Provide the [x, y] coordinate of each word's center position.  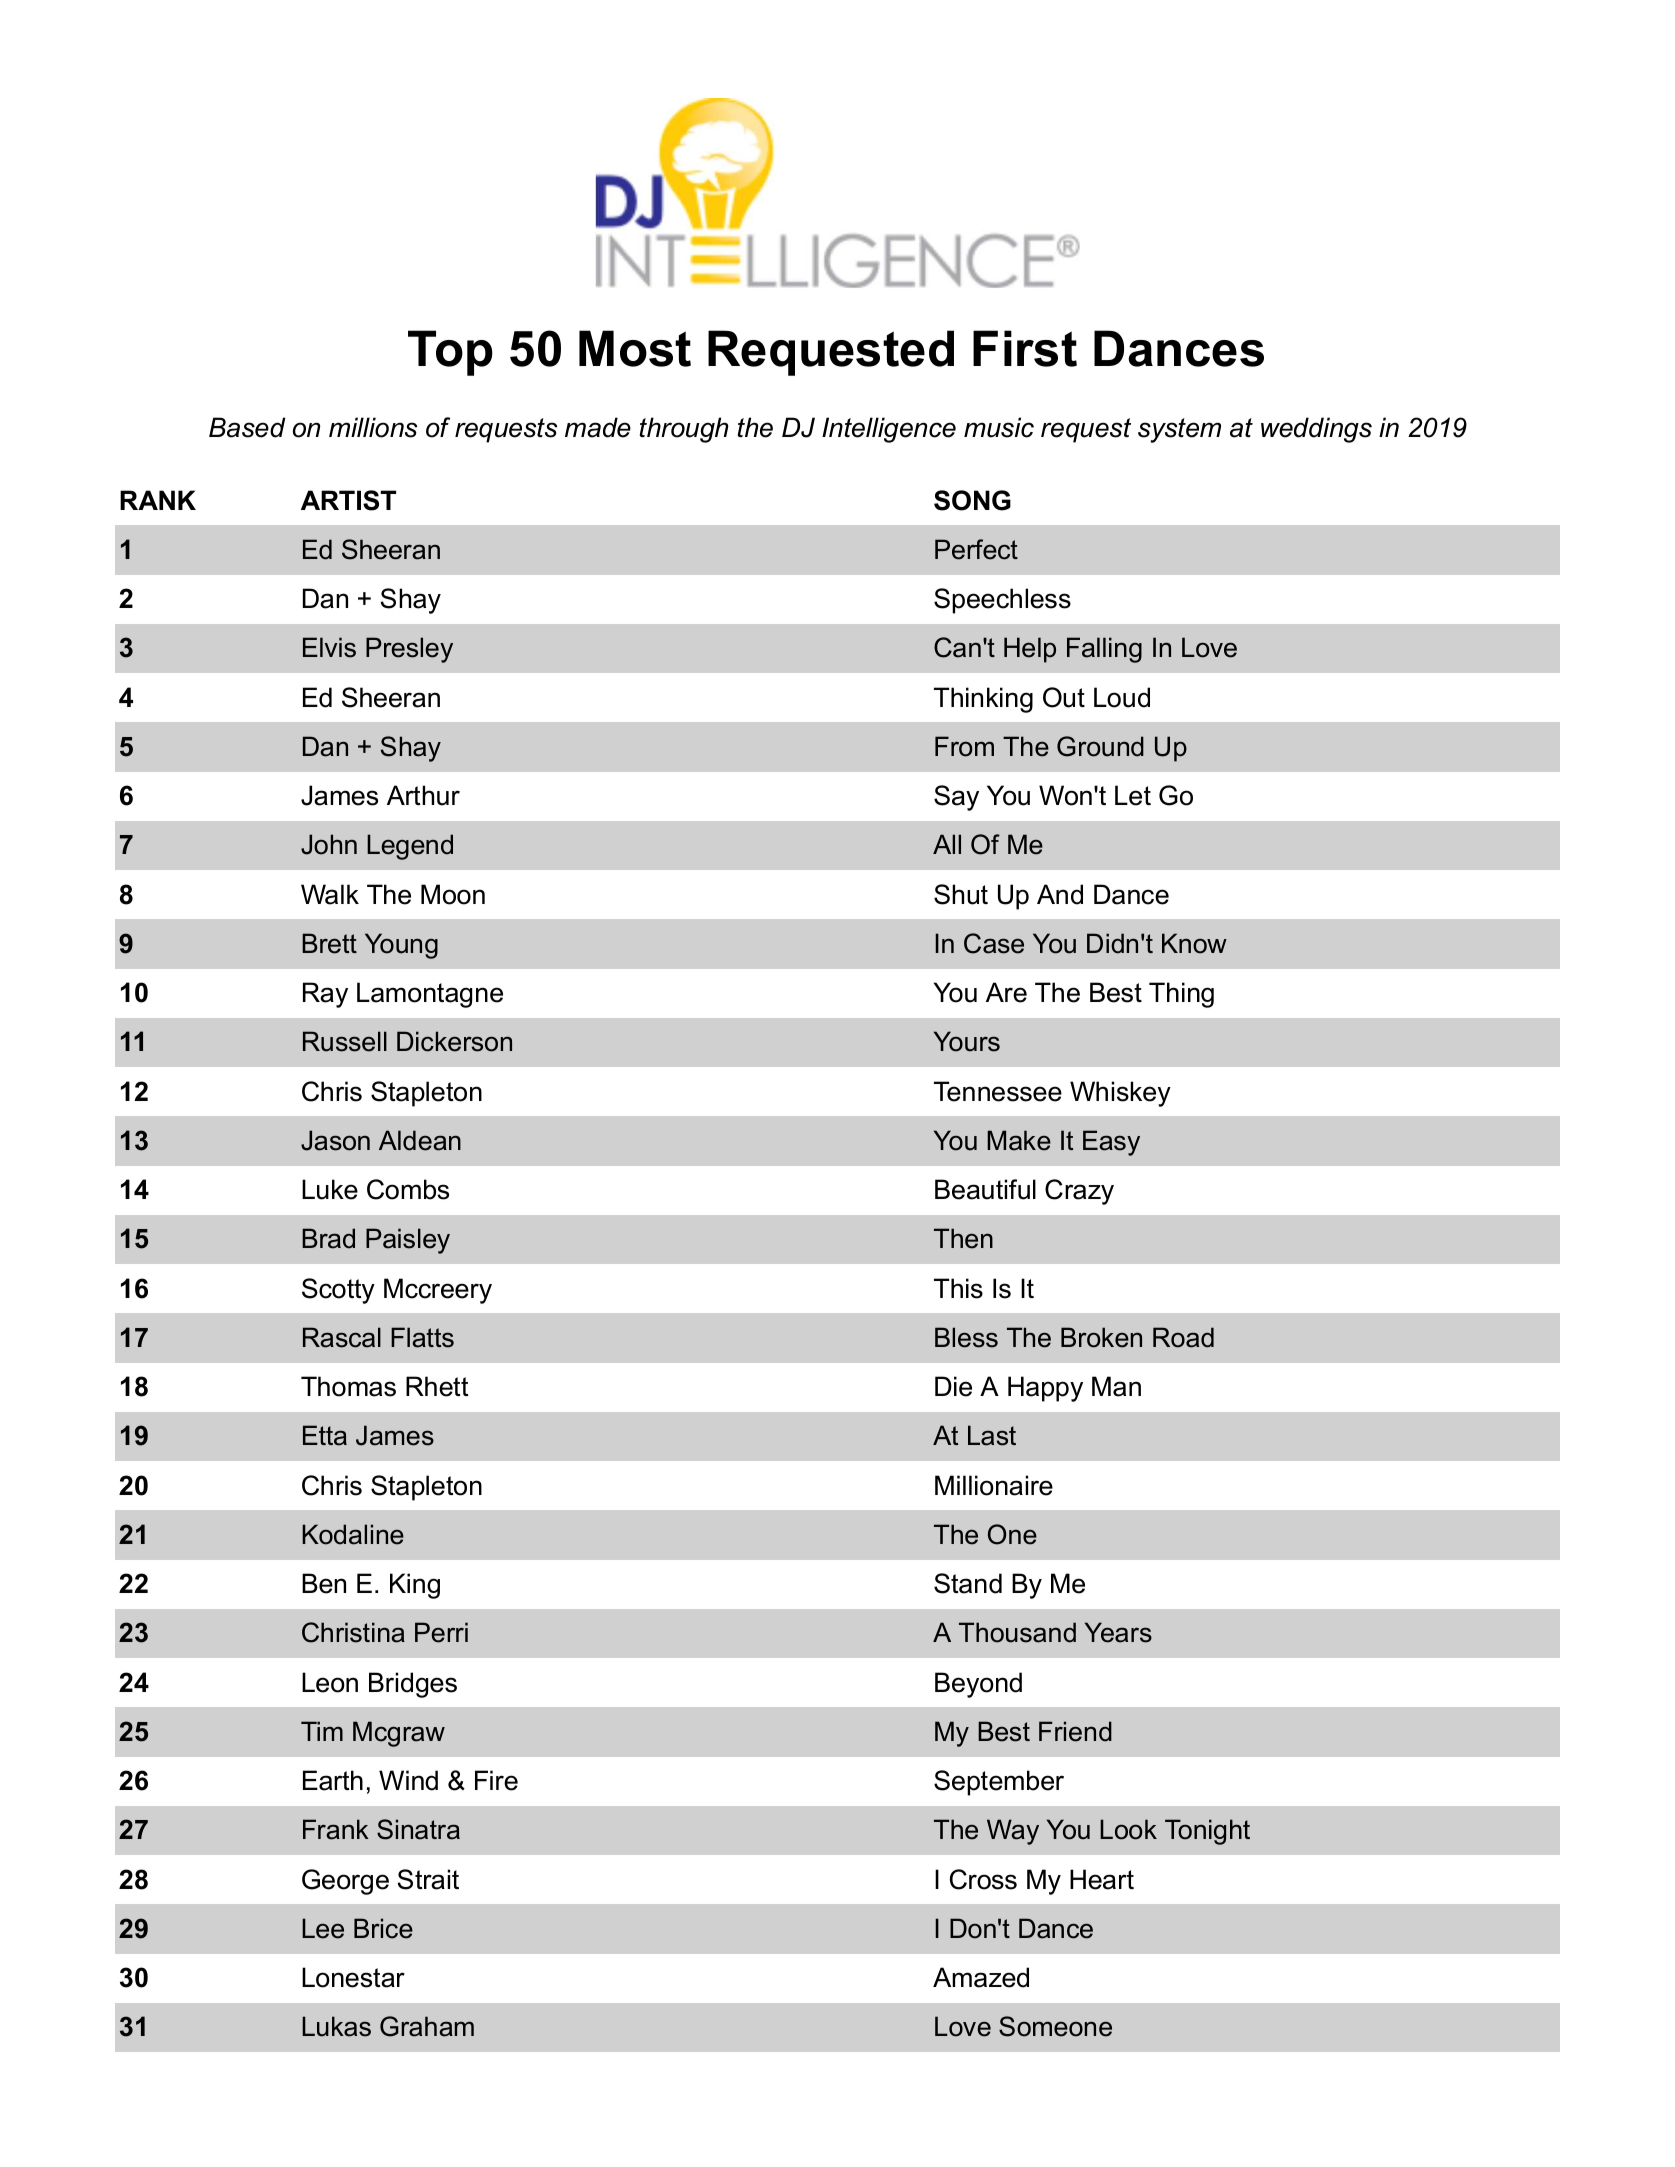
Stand [968, 1583]
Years [1118, 1632]
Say [956, 798]
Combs [408, 1189]
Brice [383, 1928]
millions [373, 427]
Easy [1111, 1143]
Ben [324, 1583]
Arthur [423, 795]
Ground [1100, 746]
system [1179, 430]
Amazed [981, 1977]
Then [963, 1238]
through [684, 430]
